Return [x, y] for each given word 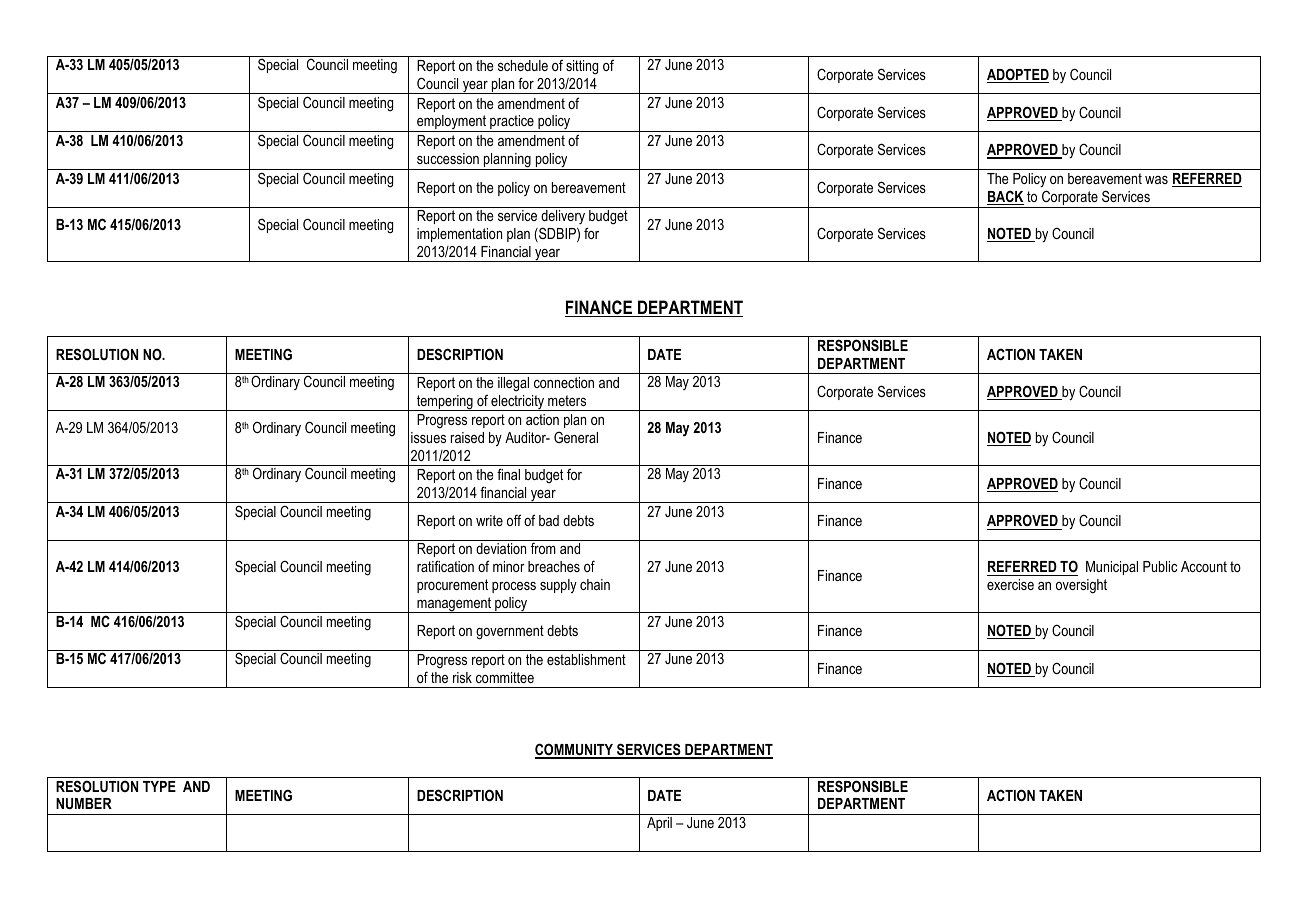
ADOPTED [1018, 75]
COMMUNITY [575, 750]
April [659, 824]
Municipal [1112, 568]
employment [452, 123]
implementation [459, 235]
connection [564, 382]
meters [567, 400]
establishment [586, 659]
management [454, 605]
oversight [1081, 586]
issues [428, 437]
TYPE [159, 786]
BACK [1005, 197]
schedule [523, 65]
